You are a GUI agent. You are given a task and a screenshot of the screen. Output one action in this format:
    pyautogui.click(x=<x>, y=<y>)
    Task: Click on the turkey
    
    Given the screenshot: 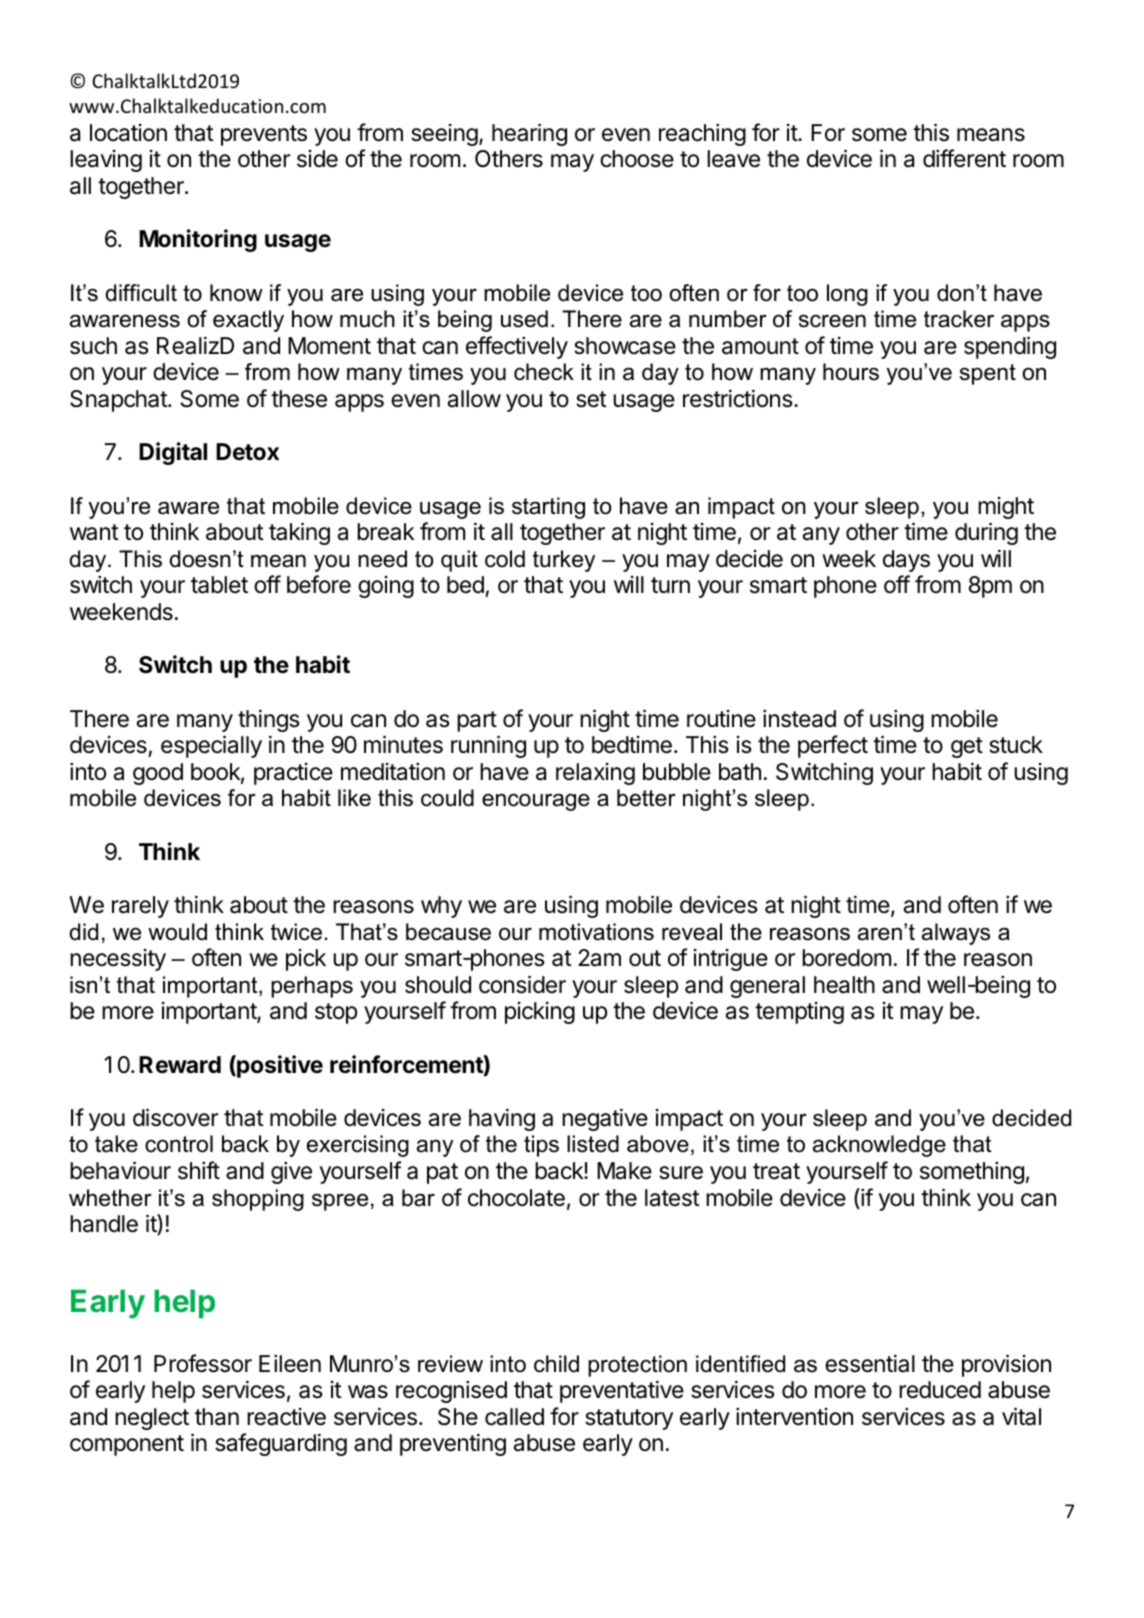 What is the action you would take?
    pyautogui.click(x=564, y=561)
